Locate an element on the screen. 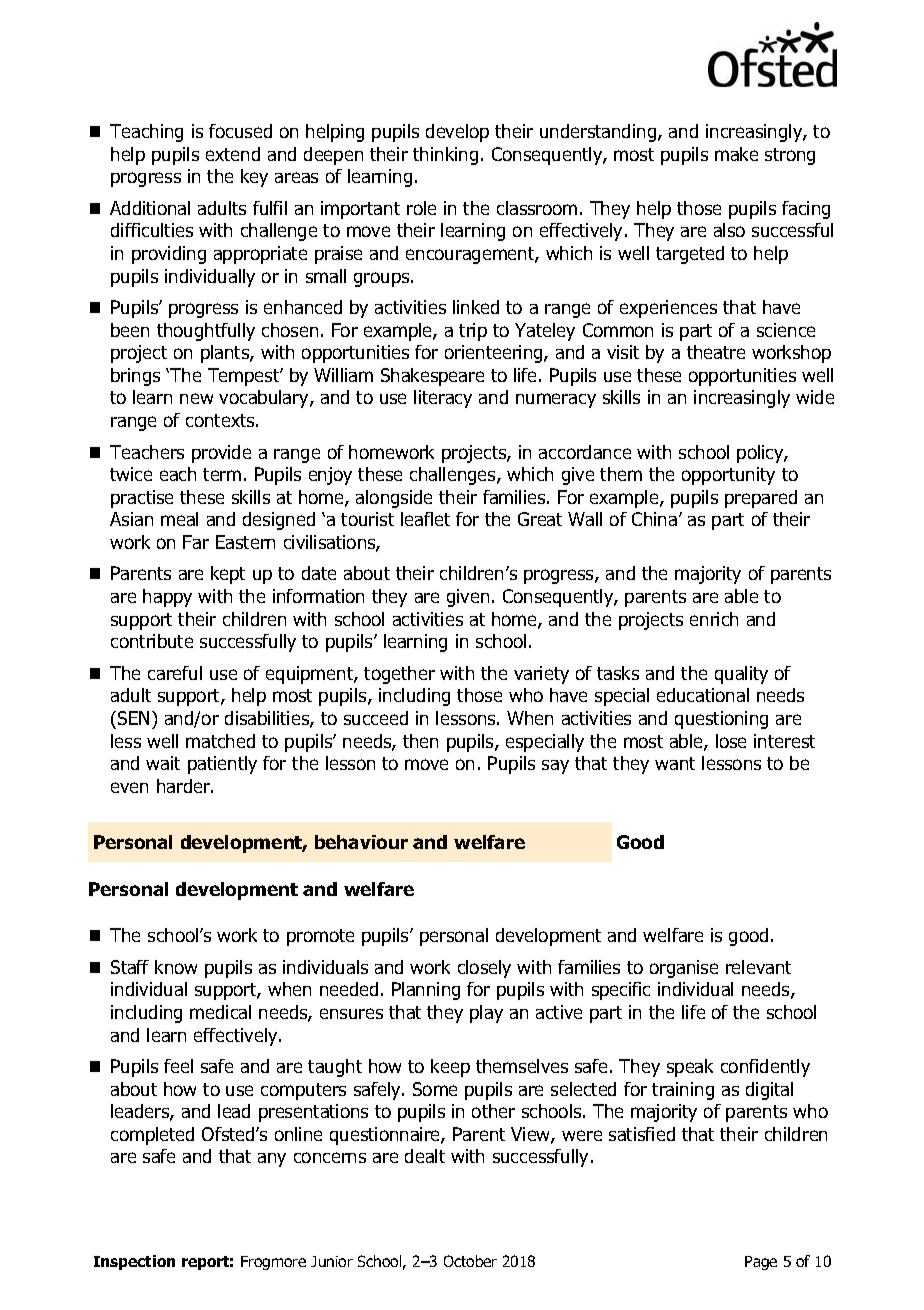 The image size is (924, 1310). prepared is located at coordinates (761, 499).
